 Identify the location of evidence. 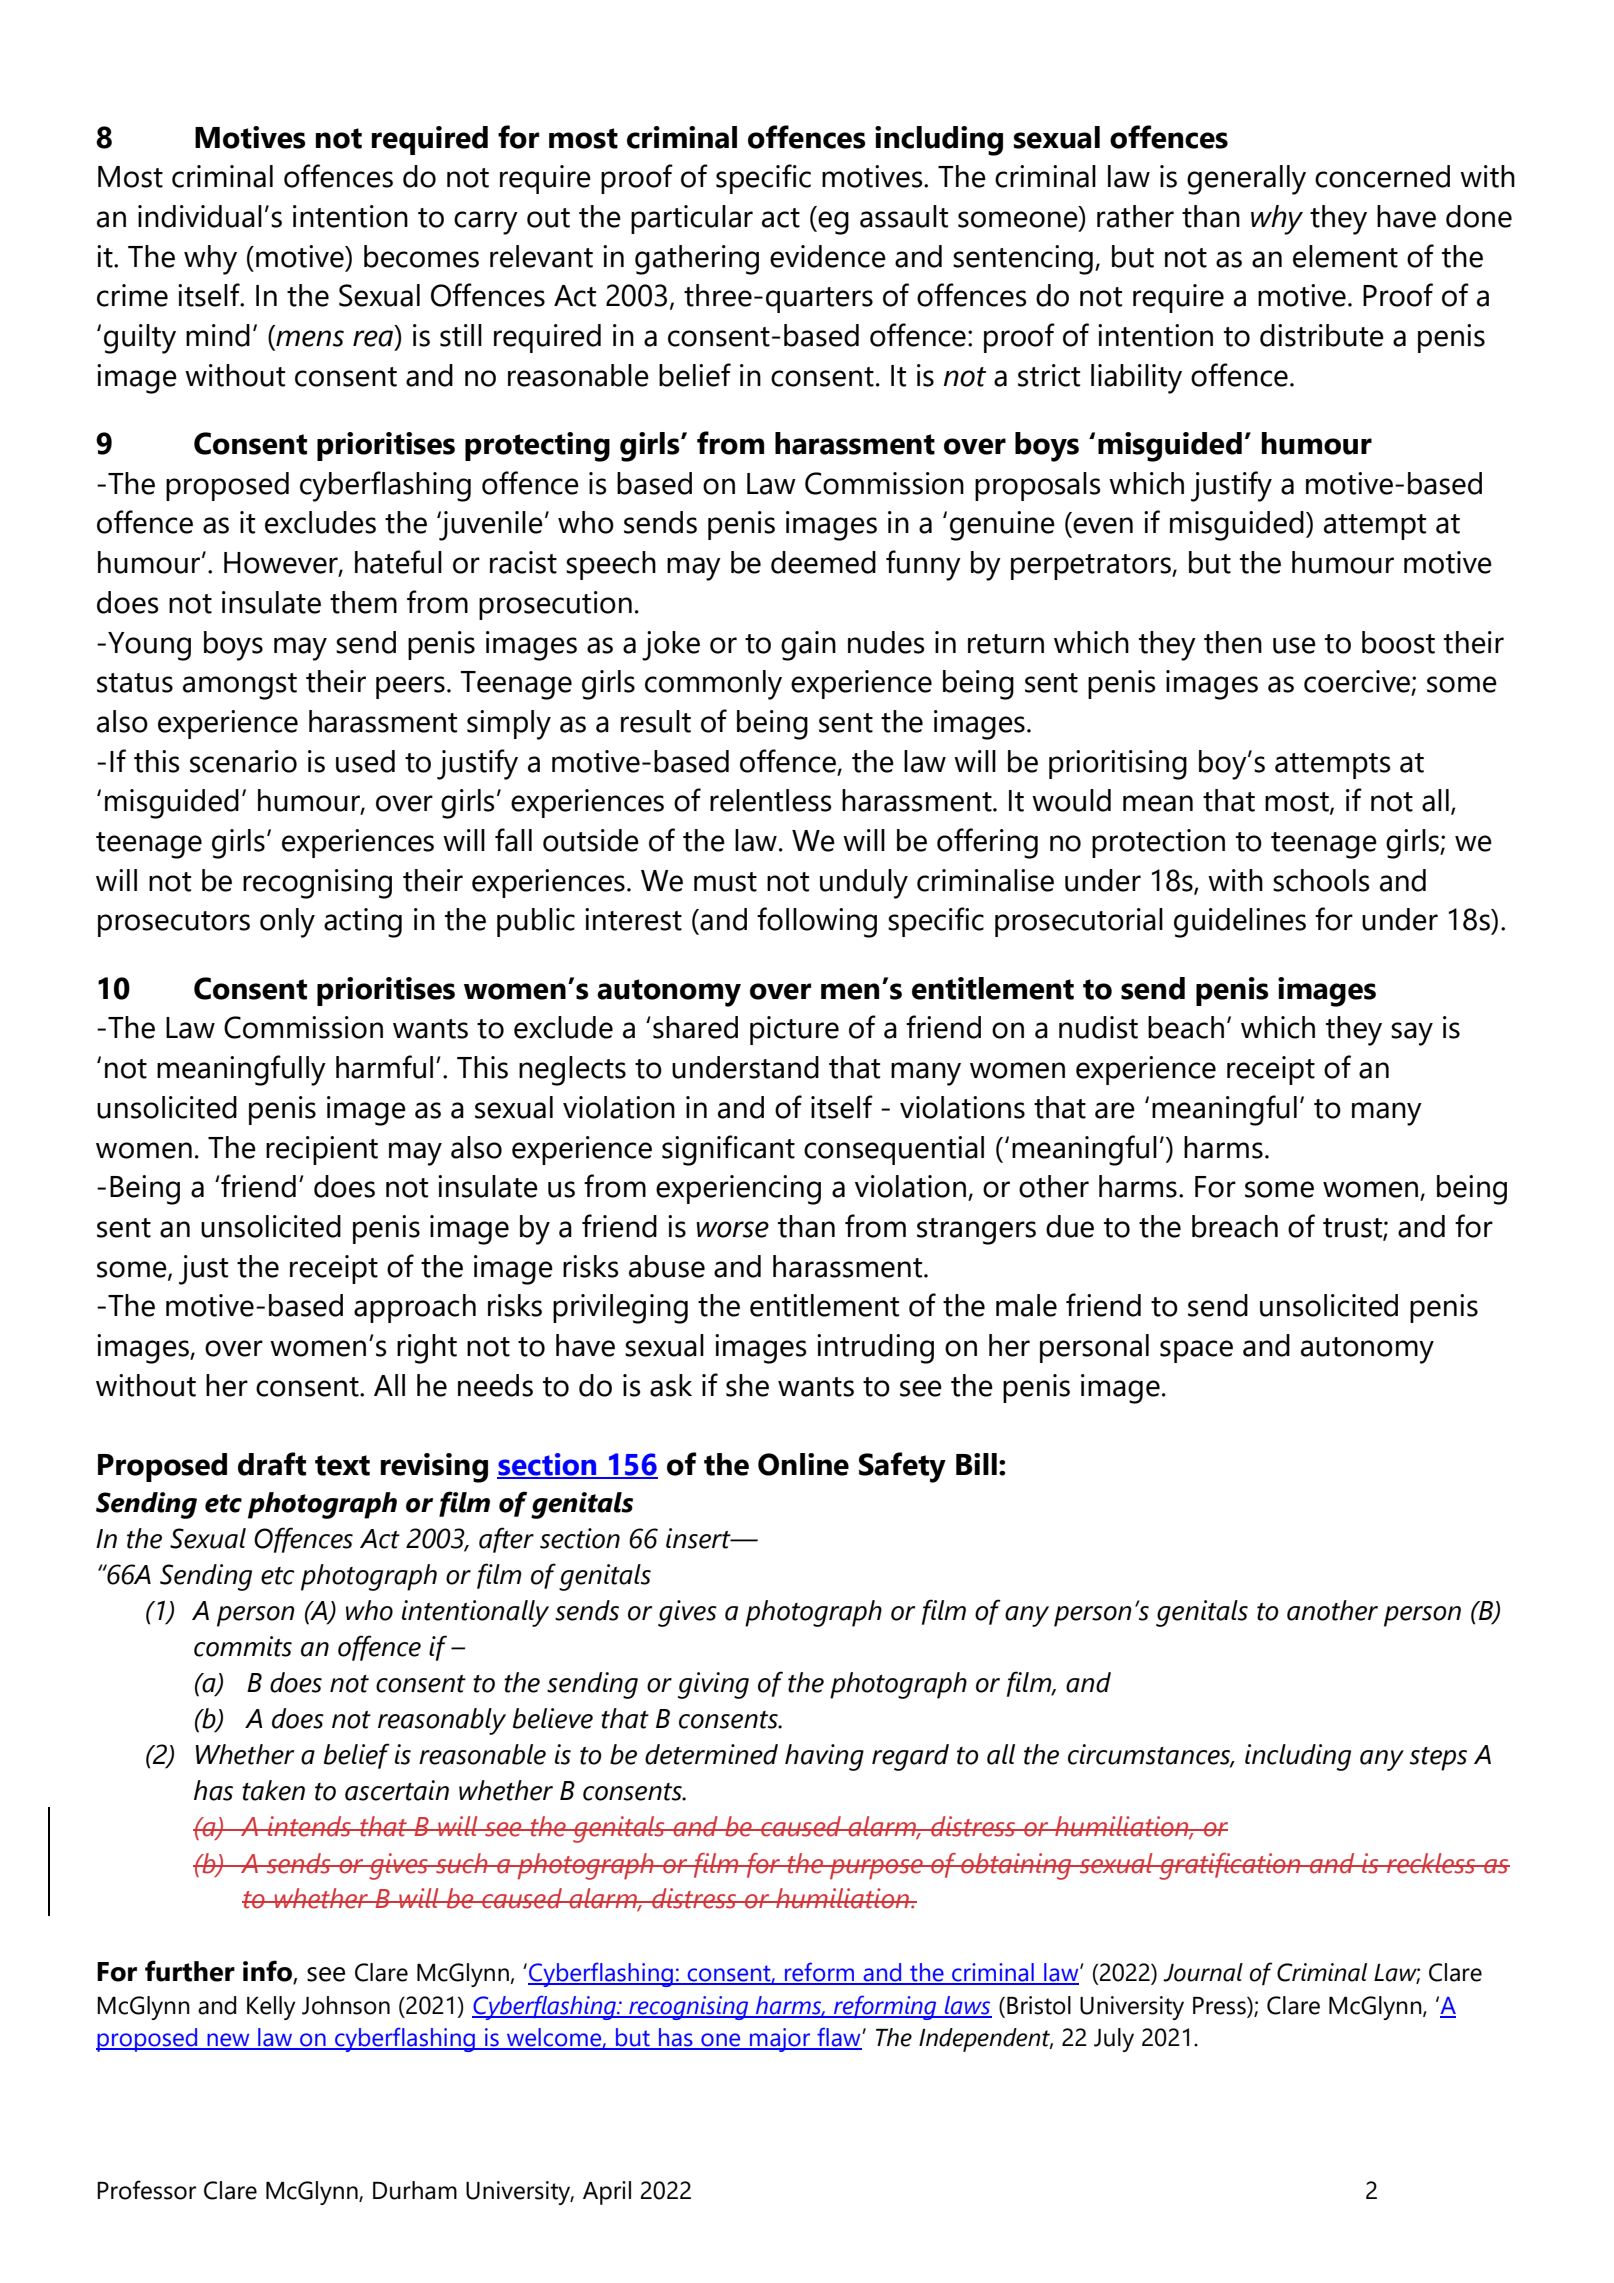
(828, 256).
